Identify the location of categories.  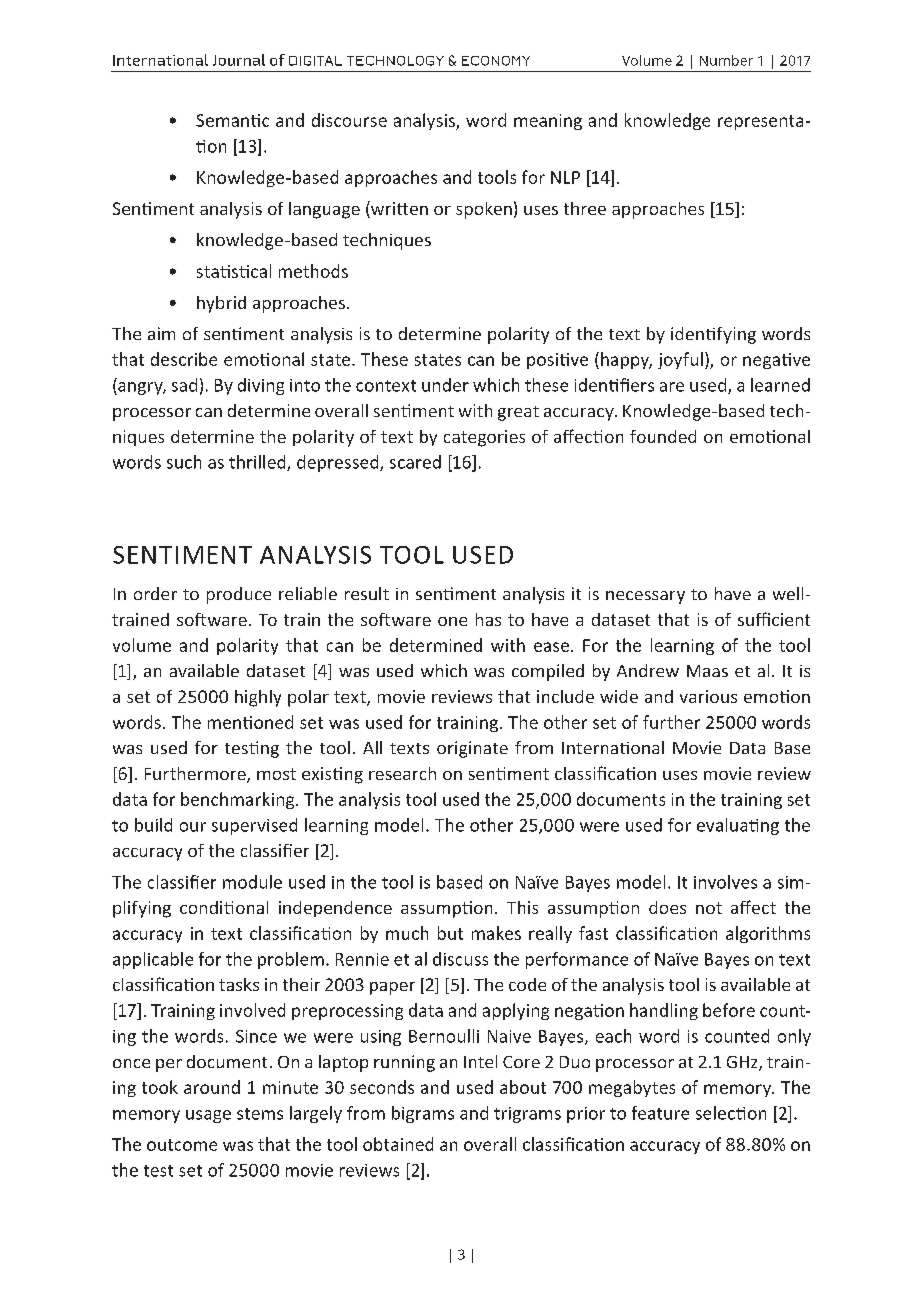
(484, 438).
